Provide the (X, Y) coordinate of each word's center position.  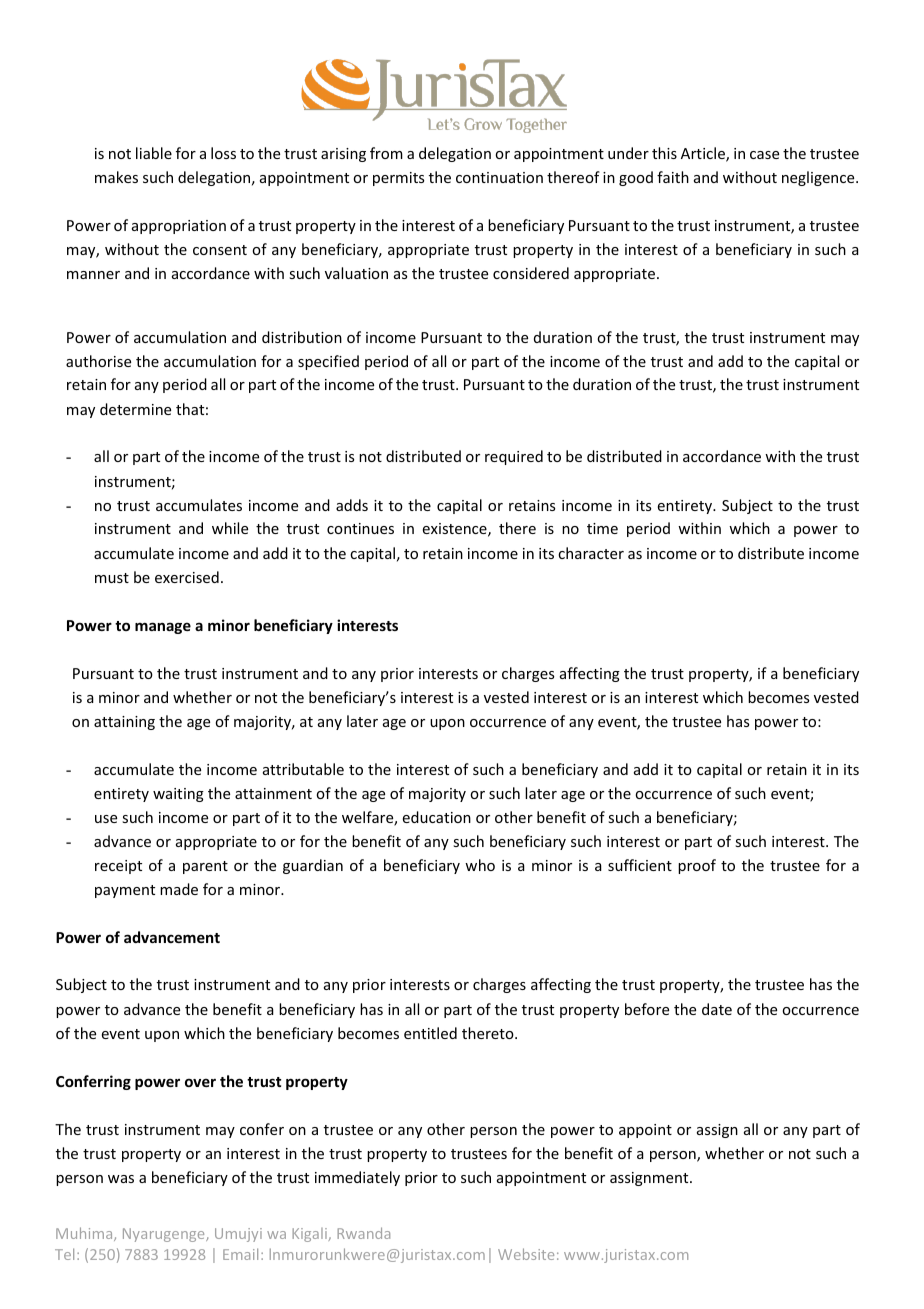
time (602, 528)
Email (240, 1254)
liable (154, 153)
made (179, 889)
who (480, 865)
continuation (499, 177)
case (764, 155)
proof (697, 866)
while (230, 528)
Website (526, 1254)
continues (360, 528)
